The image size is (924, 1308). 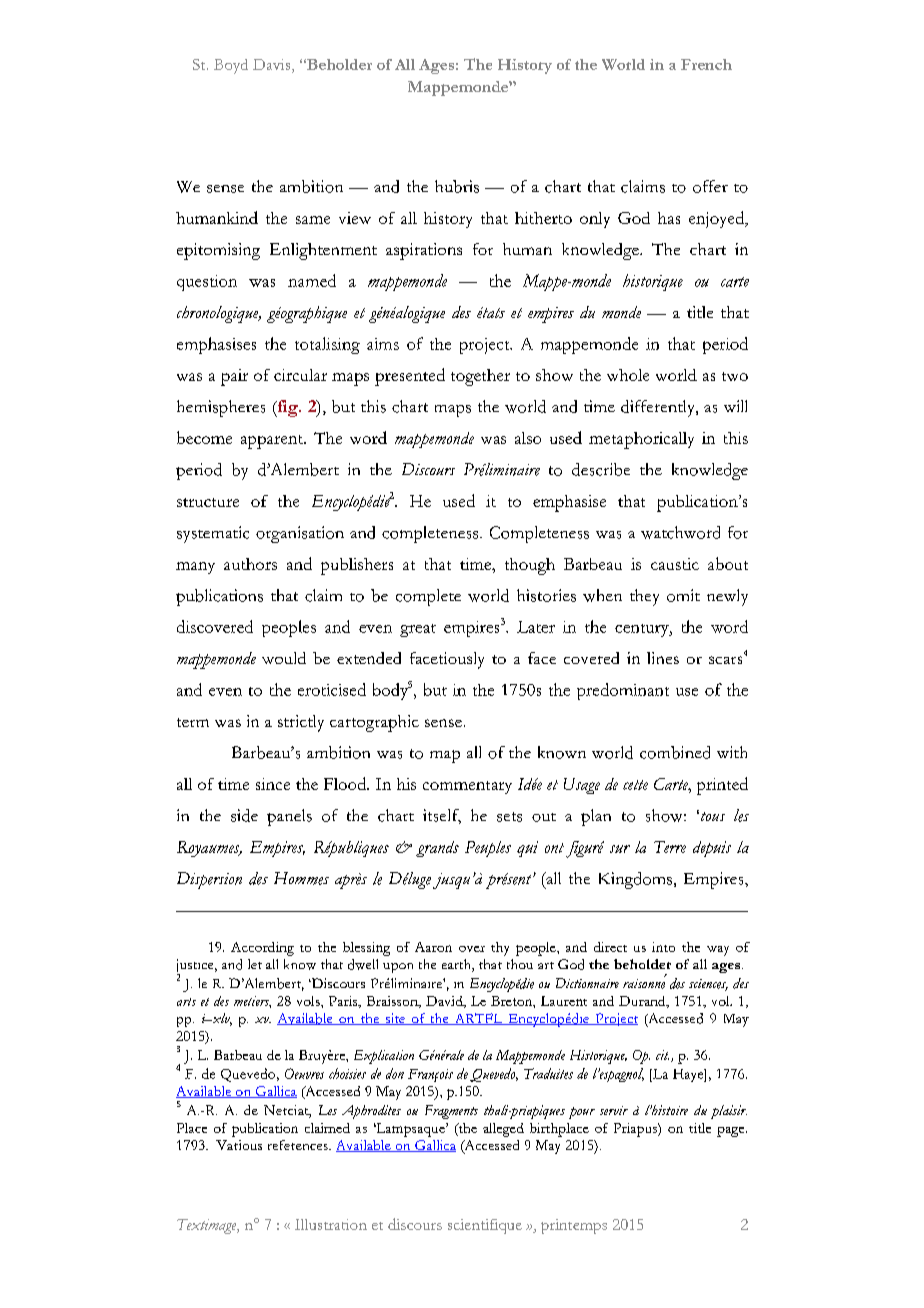 I want to click on side, so click(x=244, y=815).
